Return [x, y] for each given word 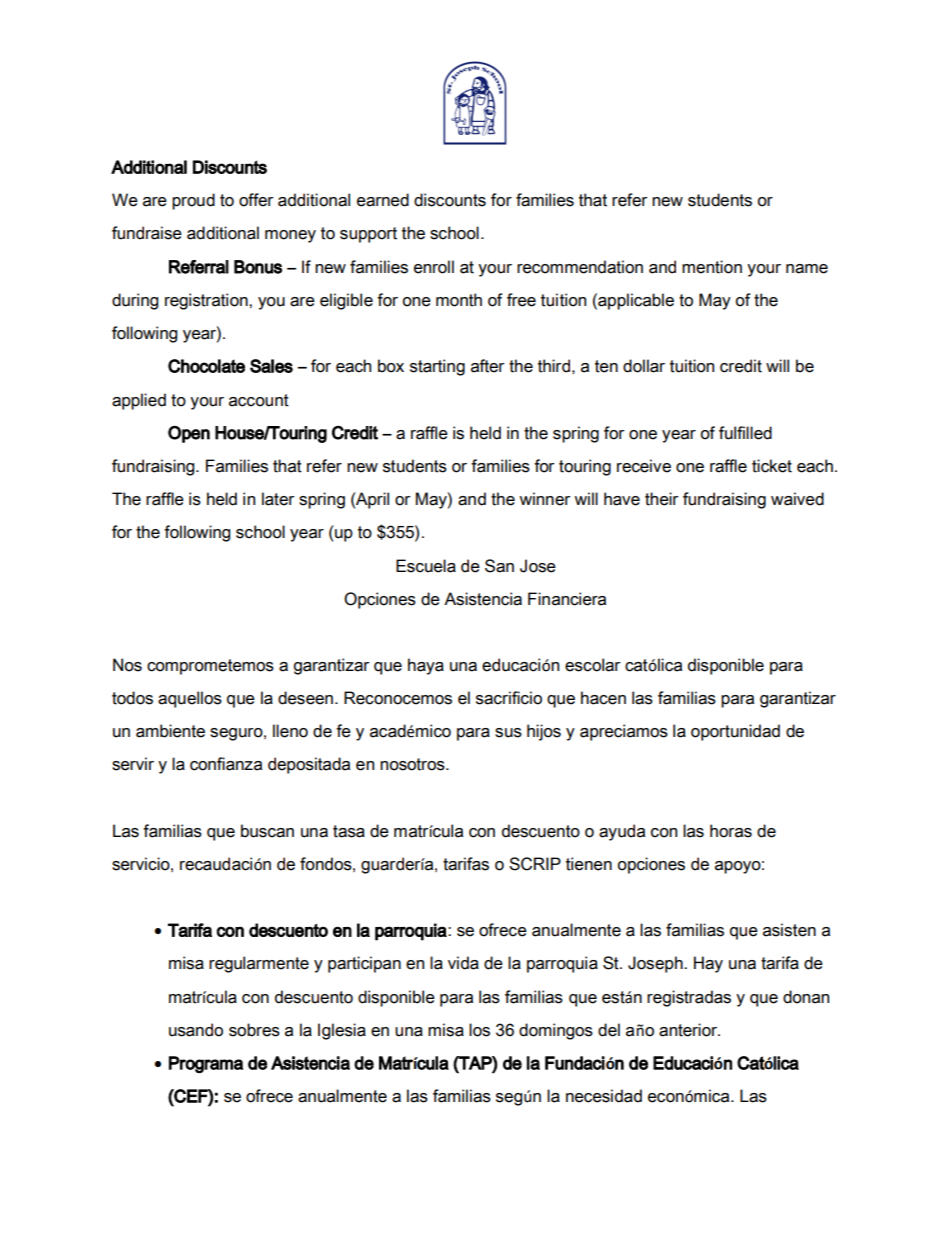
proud [193, 201]
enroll [434, 267]
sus [508, 733]
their [661, 499]
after [487, 366]
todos [132, 698]
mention [712, 267]
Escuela [426, 566]
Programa [206, 1064]
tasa [349, 831]
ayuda [622, 832]
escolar [592, 665]
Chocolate [206, 366]
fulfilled [745, 433]
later [278, 499]
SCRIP [535, 864]
